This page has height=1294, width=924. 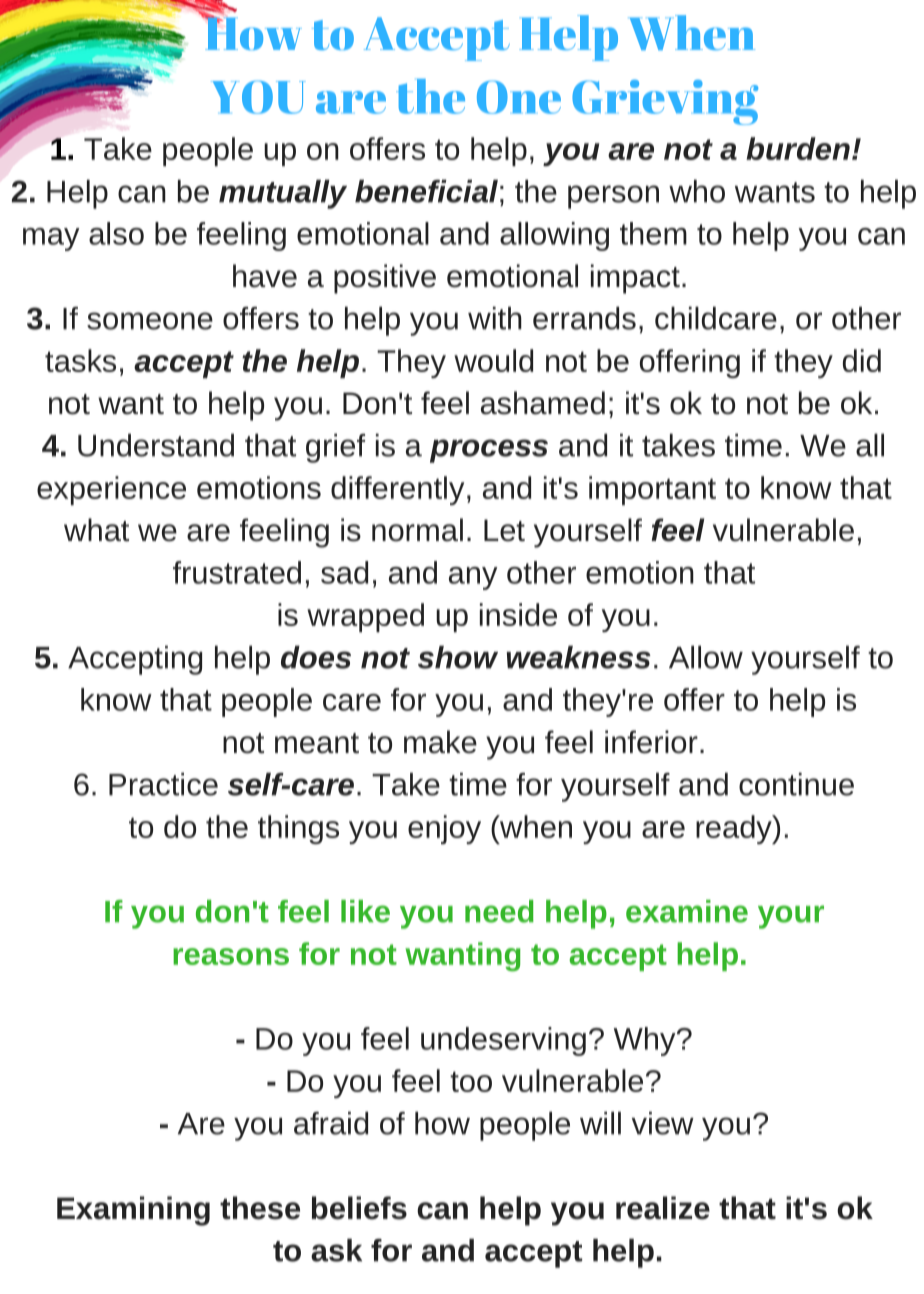 I want to click on Examining, so click(x=133, y=1211).
